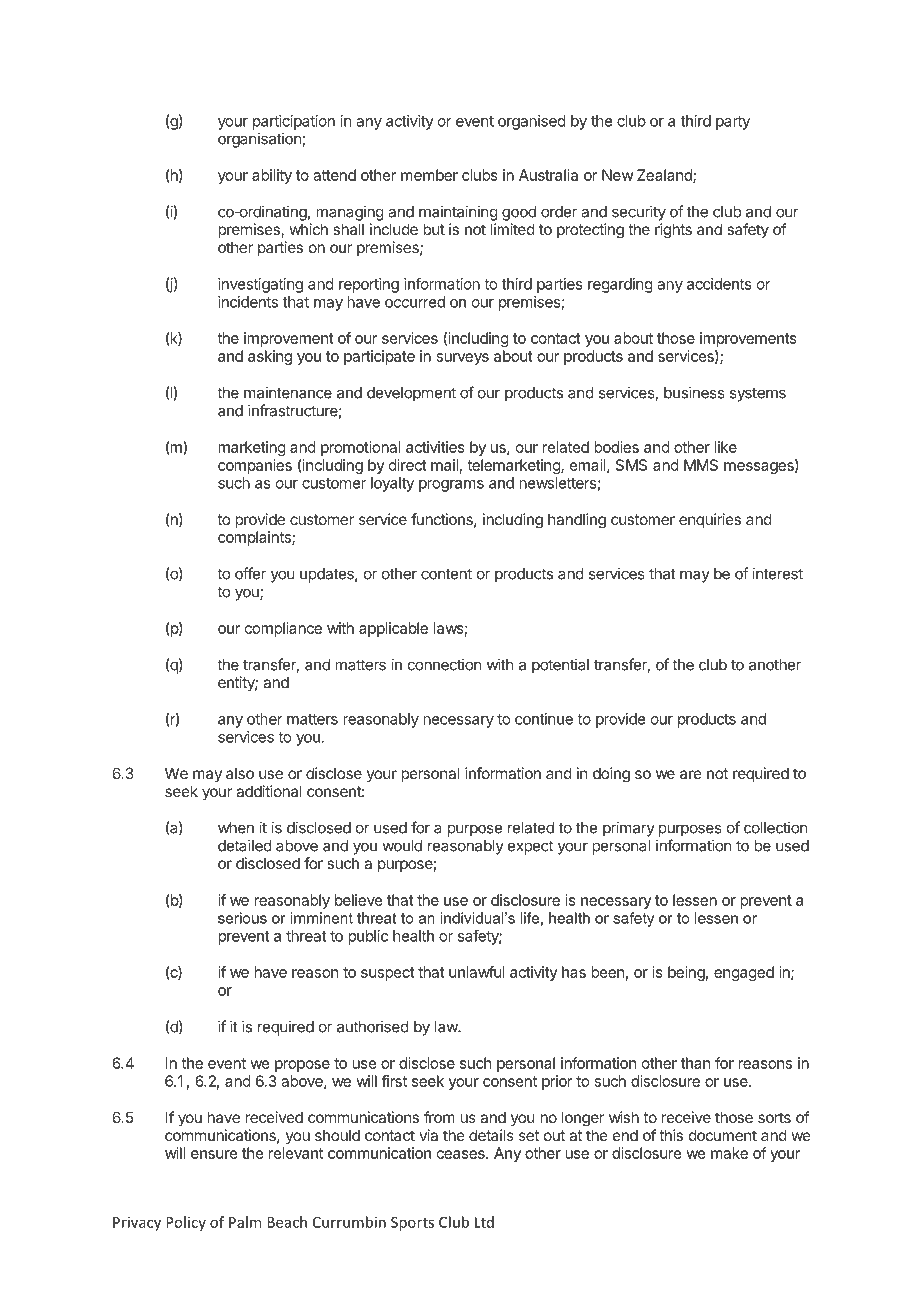 The image size is (924, 1308). I want to click on ensure, so click(214, 1154).
